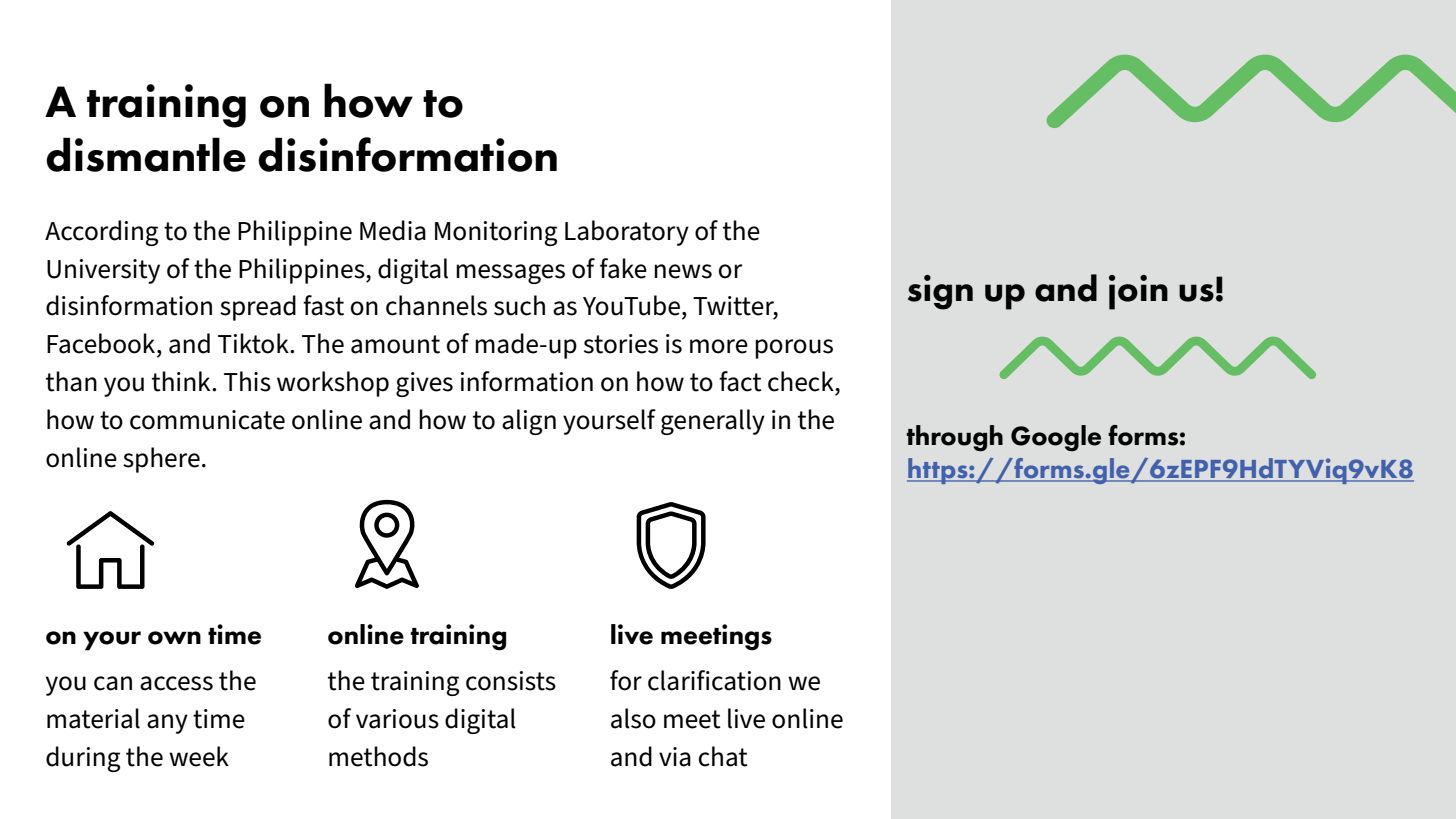  Describe the element at coordinates (529, 422) in the document. I see `align` at that location.
